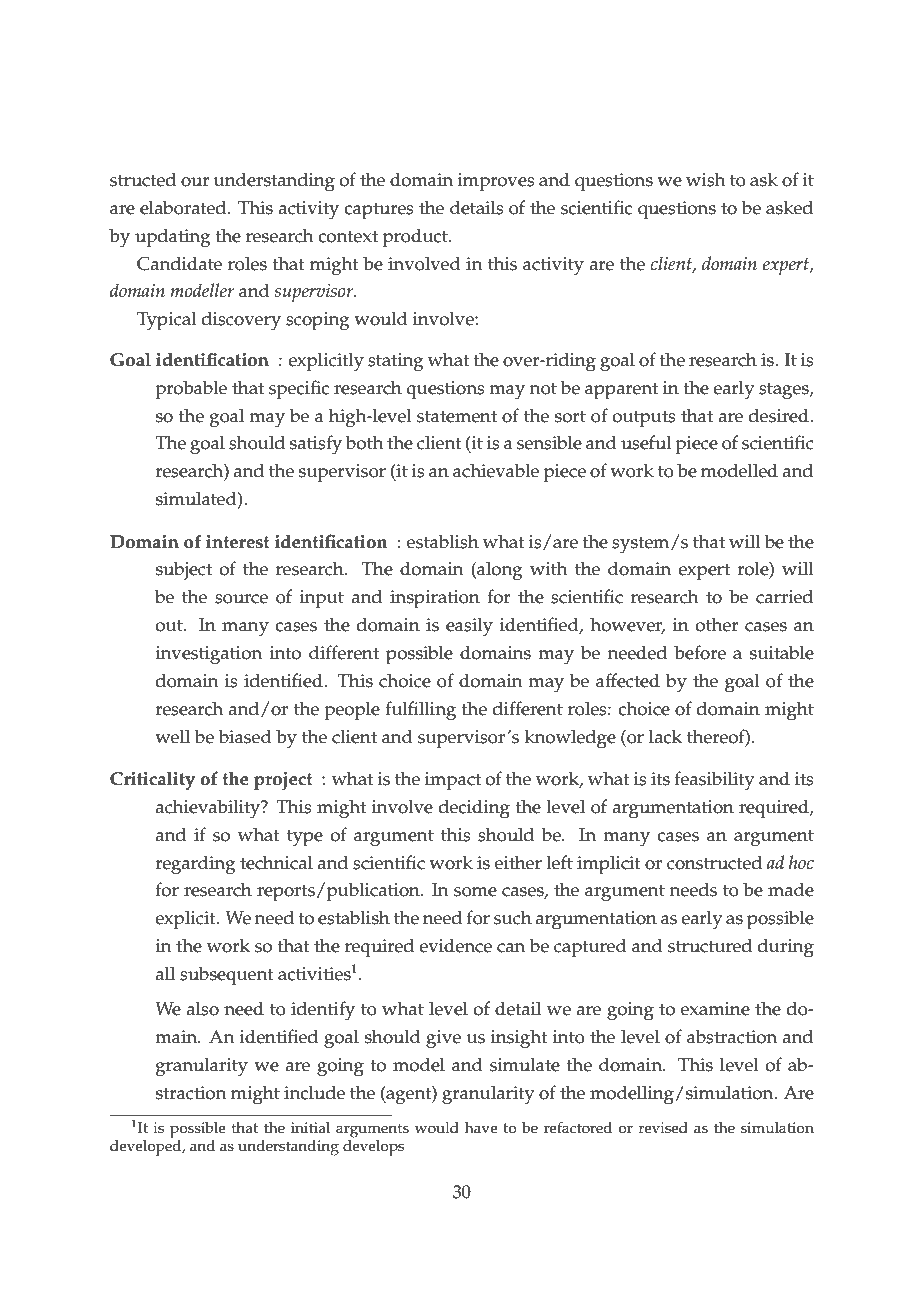  Describe the element at coordinates (184, 207) in the image. I see `elaborated` at that location.
